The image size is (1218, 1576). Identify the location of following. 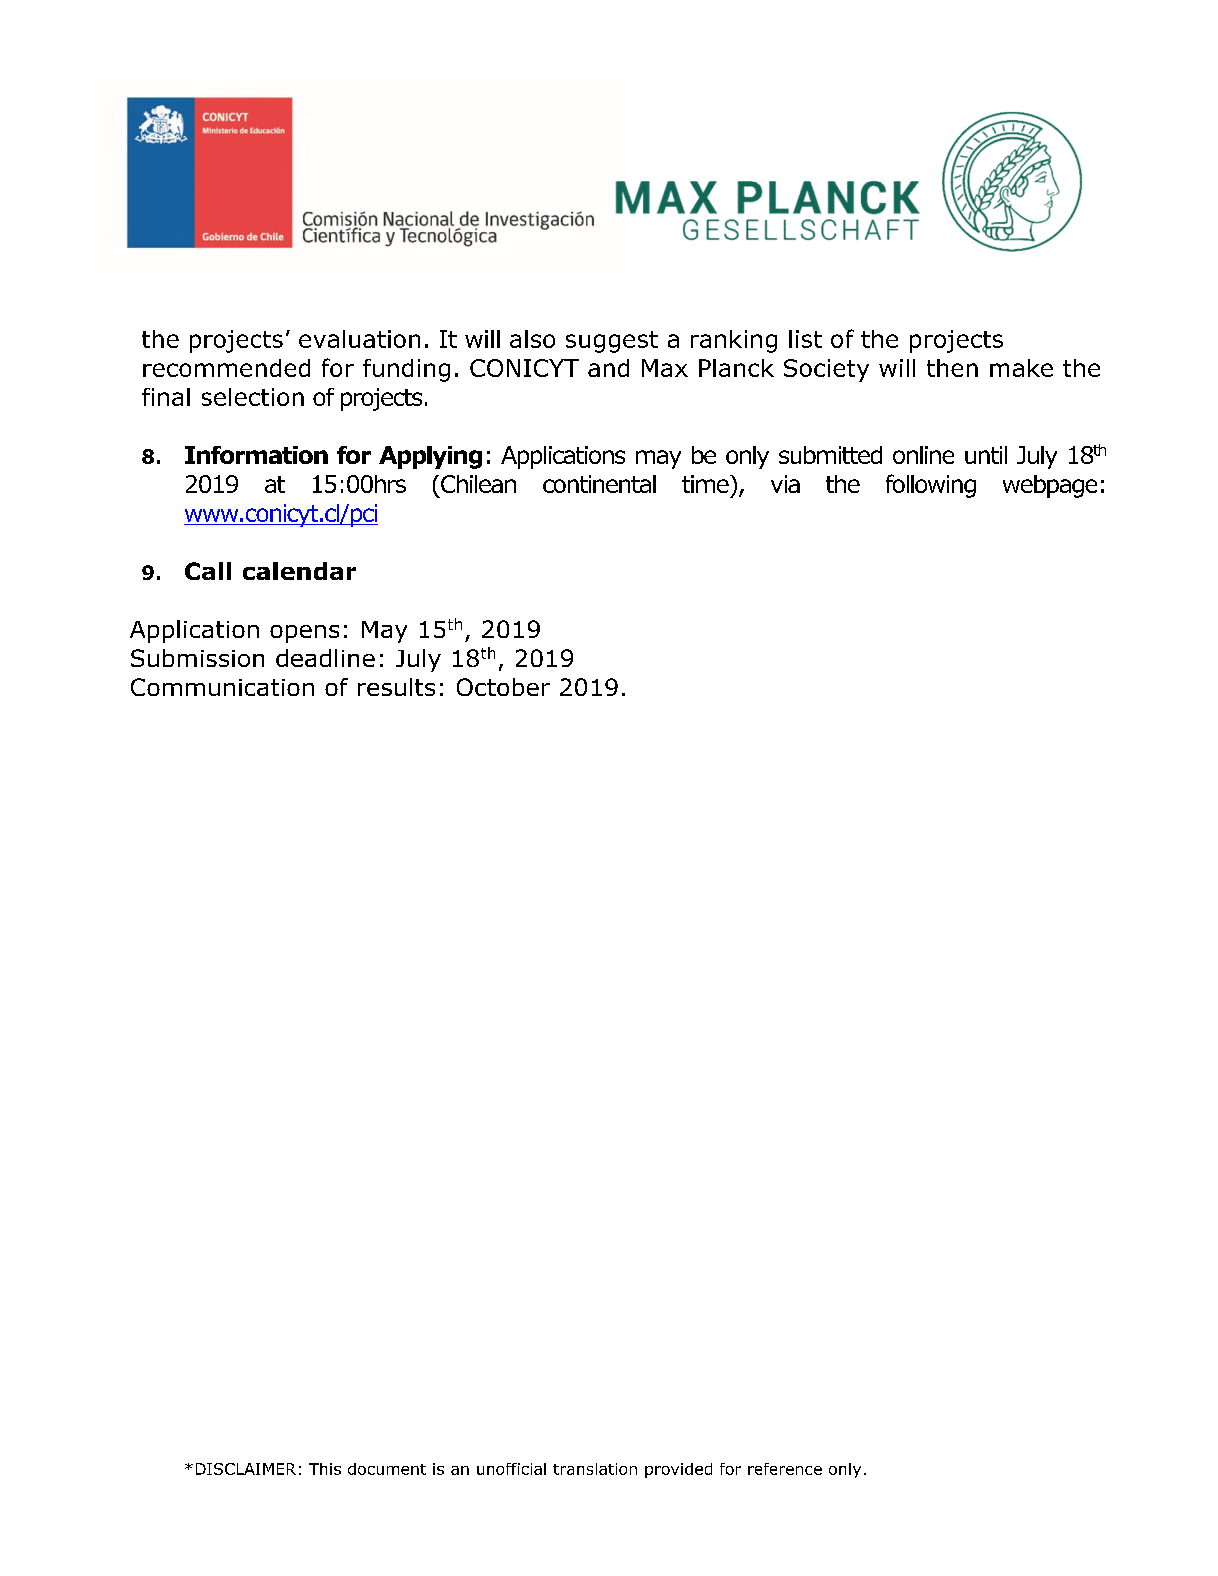
(931, 486).
